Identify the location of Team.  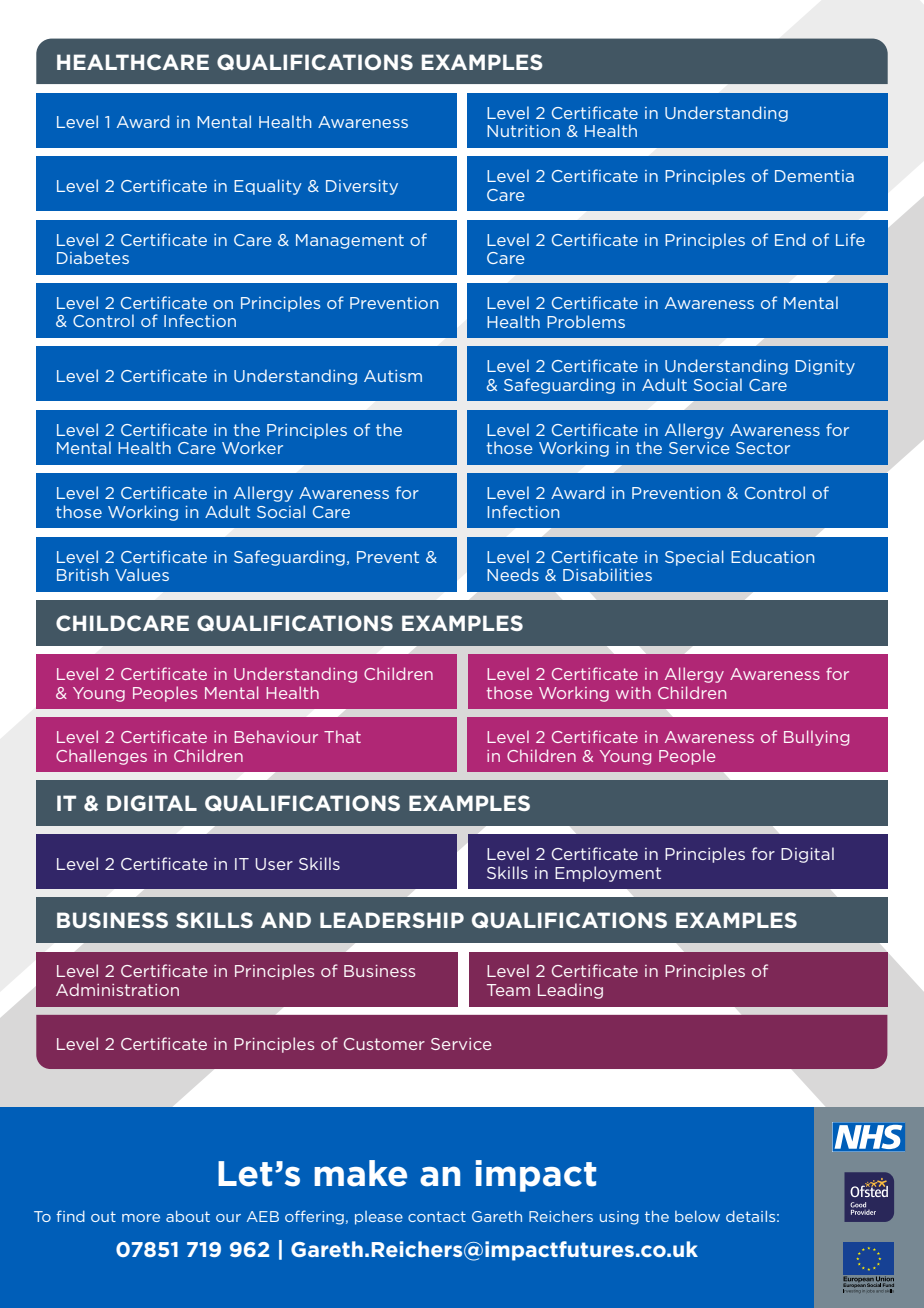
(508, 990).
